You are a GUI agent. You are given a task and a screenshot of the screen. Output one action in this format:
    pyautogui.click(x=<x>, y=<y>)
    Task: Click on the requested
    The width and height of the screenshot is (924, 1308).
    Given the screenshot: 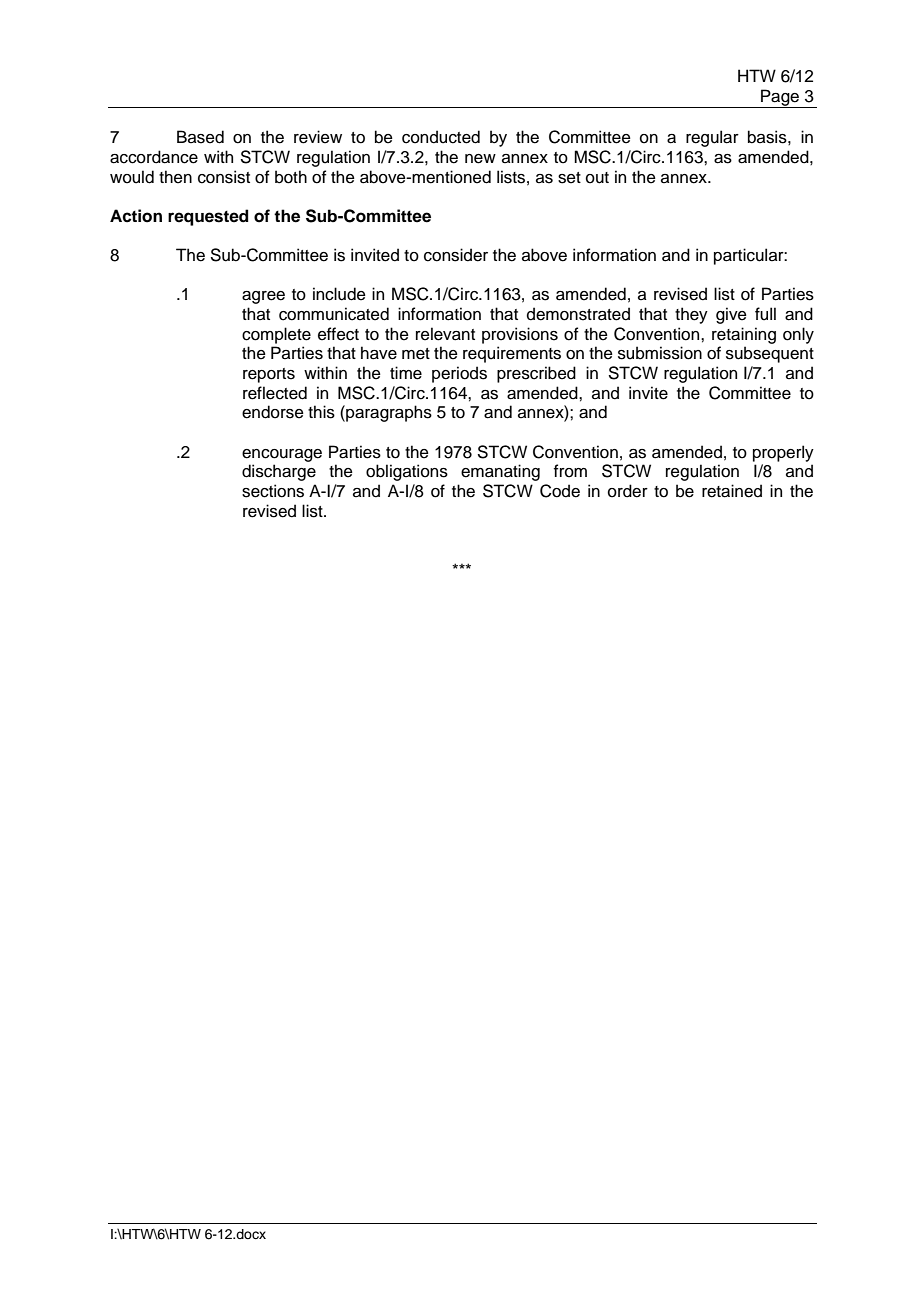 What is the action you would take?
    pyautogui.click(x=208, y=217)
